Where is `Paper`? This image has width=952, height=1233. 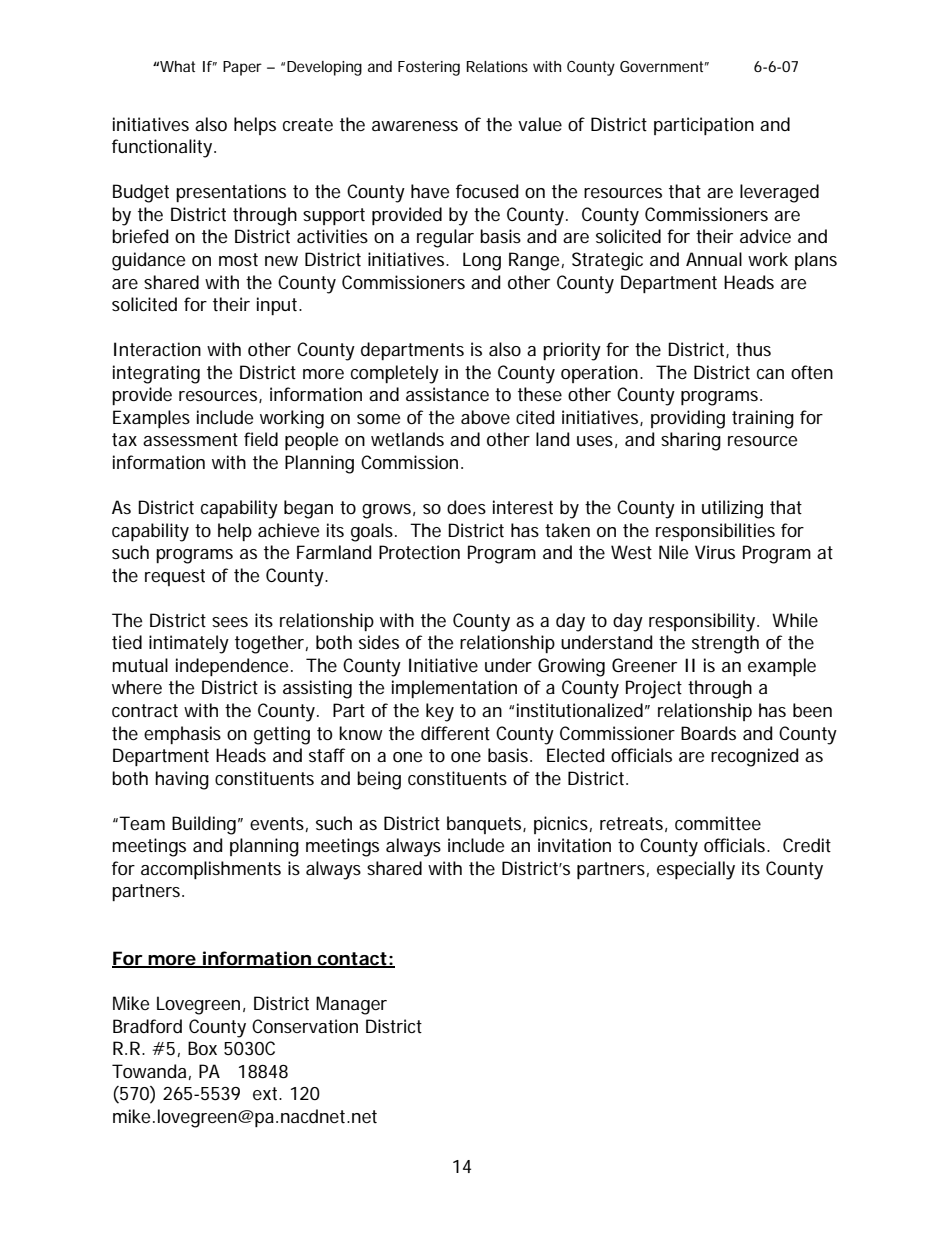 Paper is located at coordinates (242, 68).
